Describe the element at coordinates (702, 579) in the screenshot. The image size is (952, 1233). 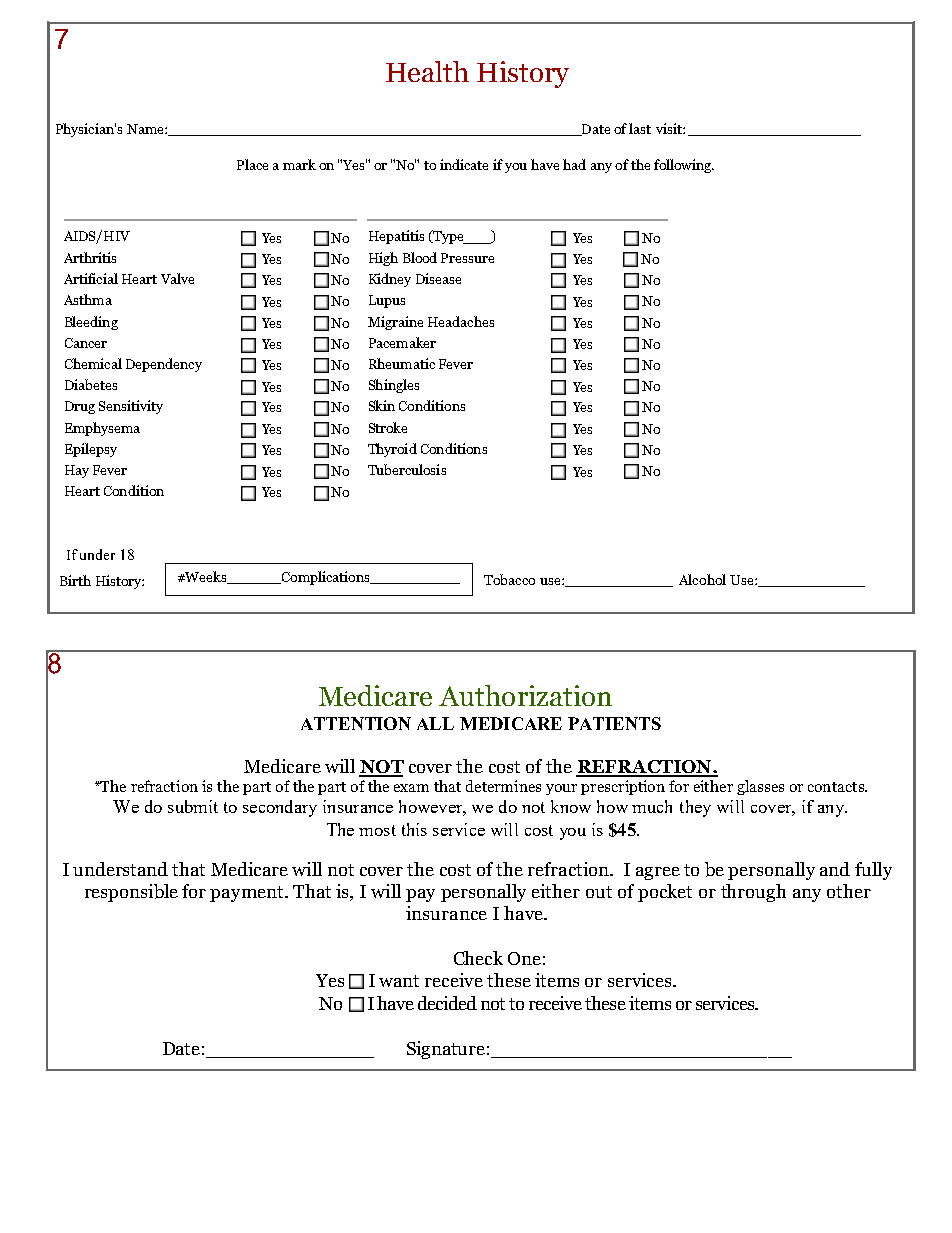
I see `Alcohol` at that location.
